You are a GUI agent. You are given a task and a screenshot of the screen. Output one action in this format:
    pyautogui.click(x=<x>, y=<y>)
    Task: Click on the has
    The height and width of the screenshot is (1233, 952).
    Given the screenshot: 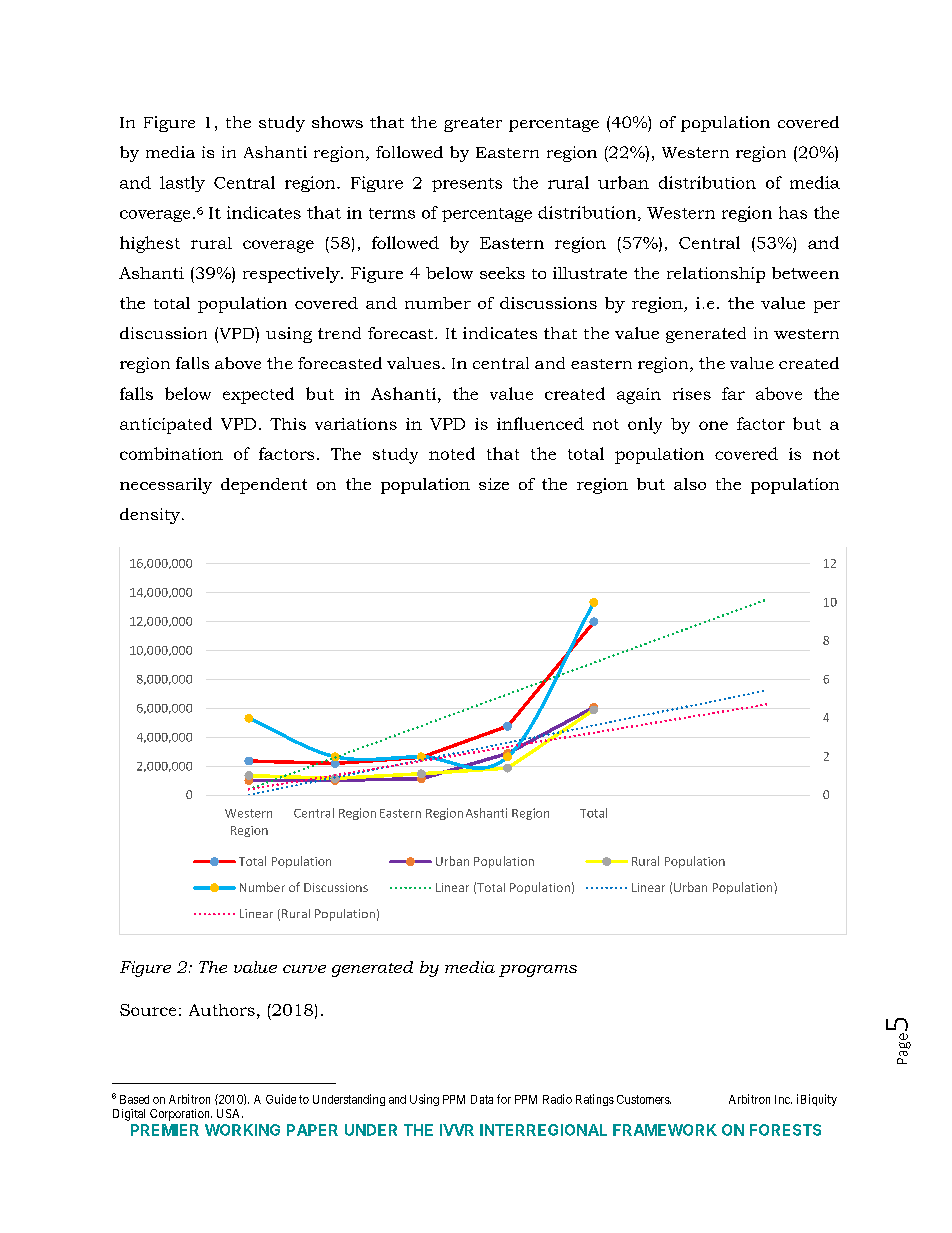 What is the action you would take?
    pyautogui.click(x=793, y=212)
